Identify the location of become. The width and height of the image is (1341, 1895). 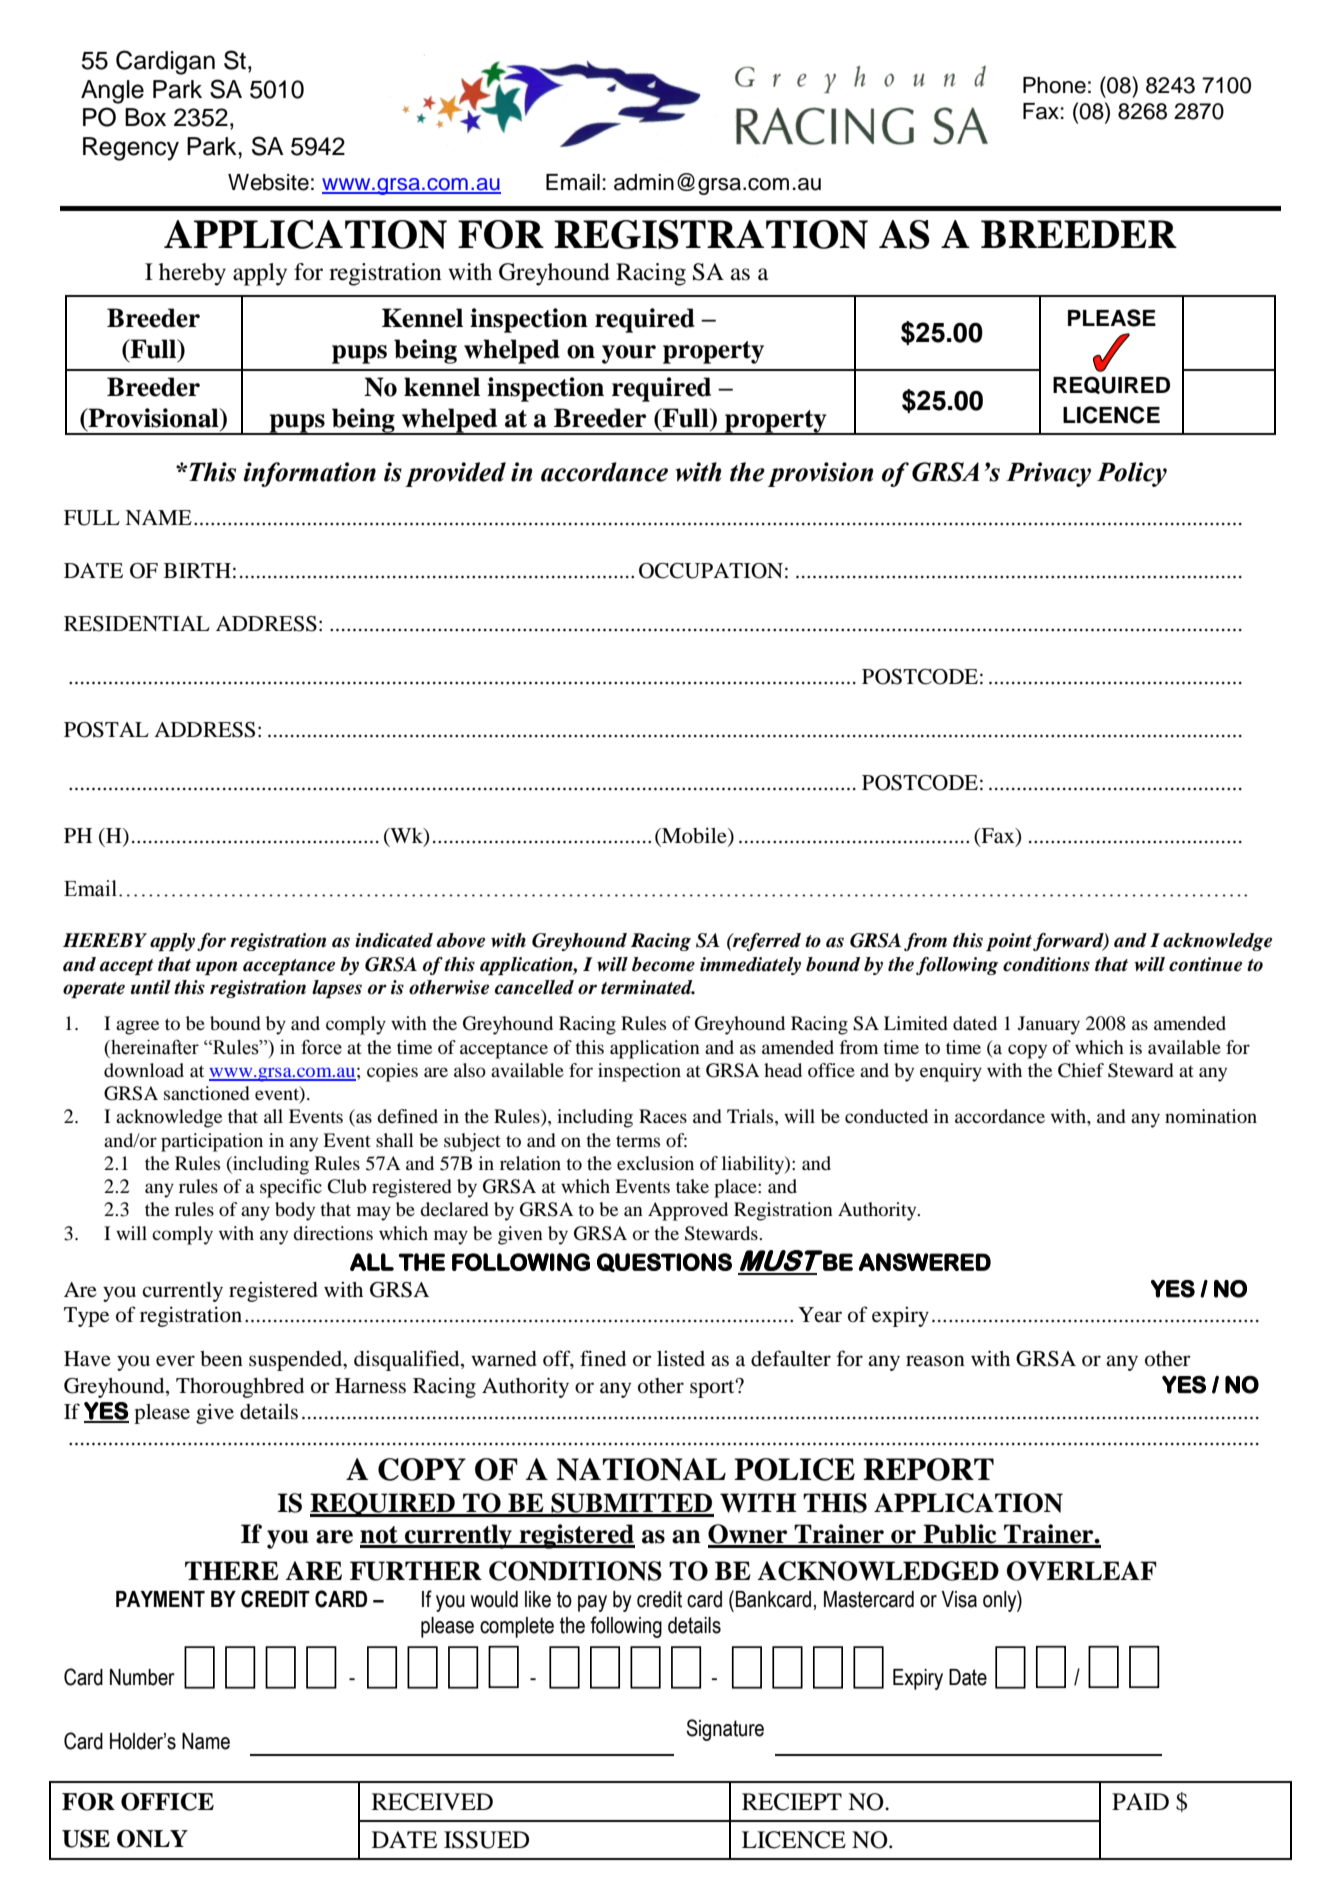
(663, 964).
